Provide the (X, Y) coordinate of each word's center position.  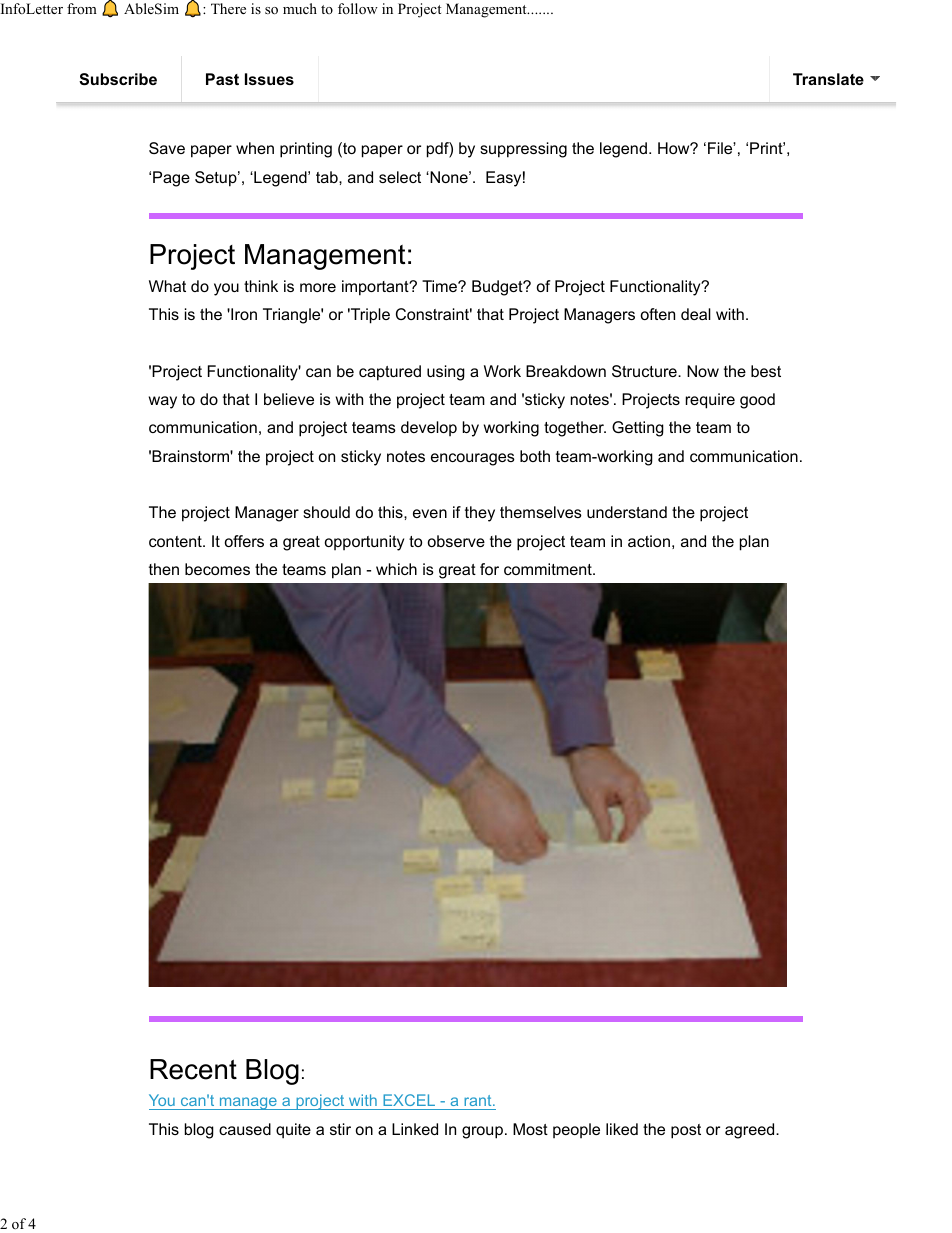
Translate (828, 79)
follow (358, 8)
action (649, 541)
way (163, 402)
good (757, 401)
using (446, 373)
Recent (193, 1069)
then (164, 569)
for (489, 569)
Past (222, 79)
